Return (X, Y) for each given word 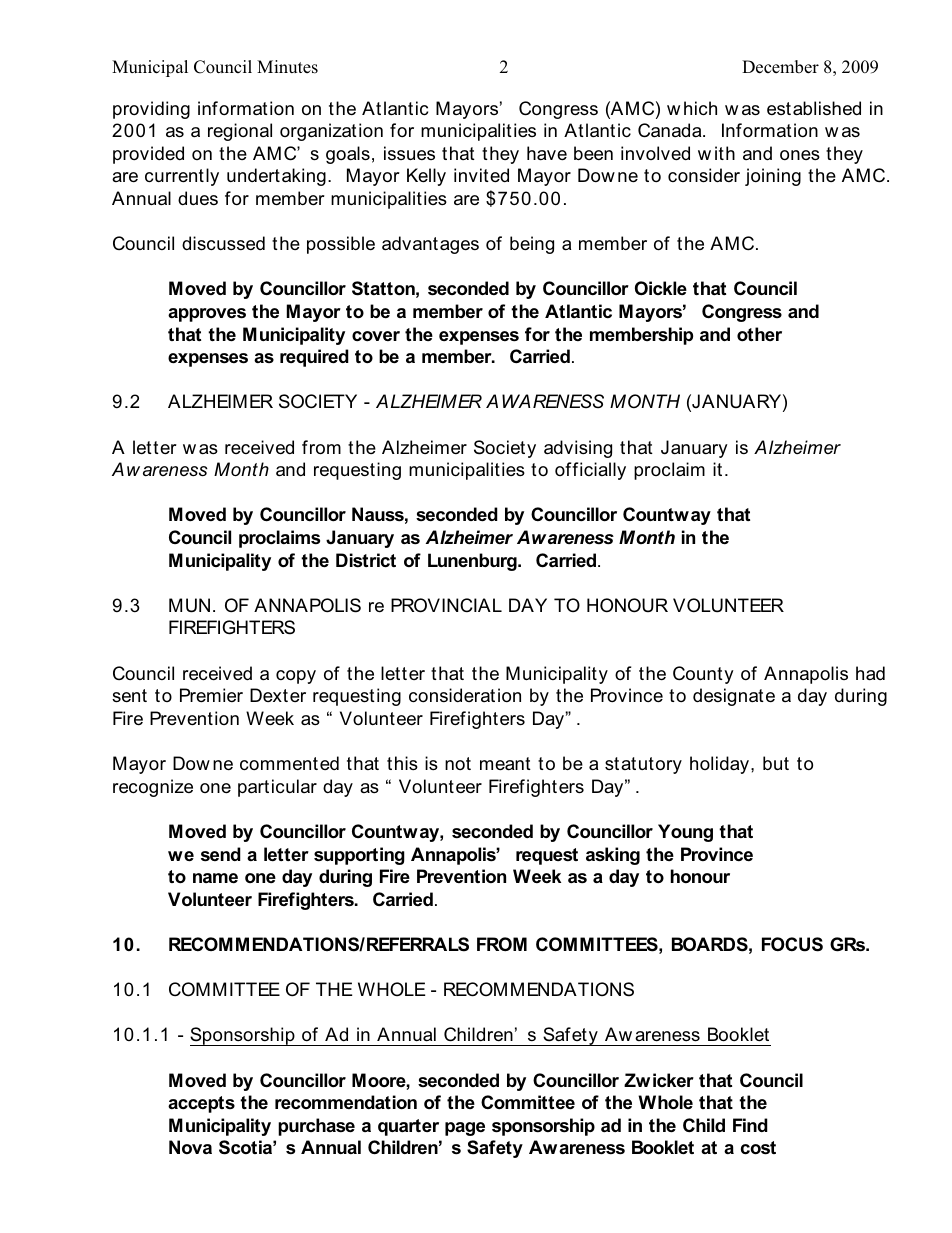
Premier (211, 695)
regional (240, 132)
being (532, 245)
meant (505, 764)
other (759, 334)
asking (613, 856)
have (547, 153)
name (215, 878)
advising (578, 449)
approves (207, 315)
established (814, 108)
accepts (201, 1104)
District (366, 560)
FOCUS (792, 944)
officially (590, 471)
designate (734, 697)
